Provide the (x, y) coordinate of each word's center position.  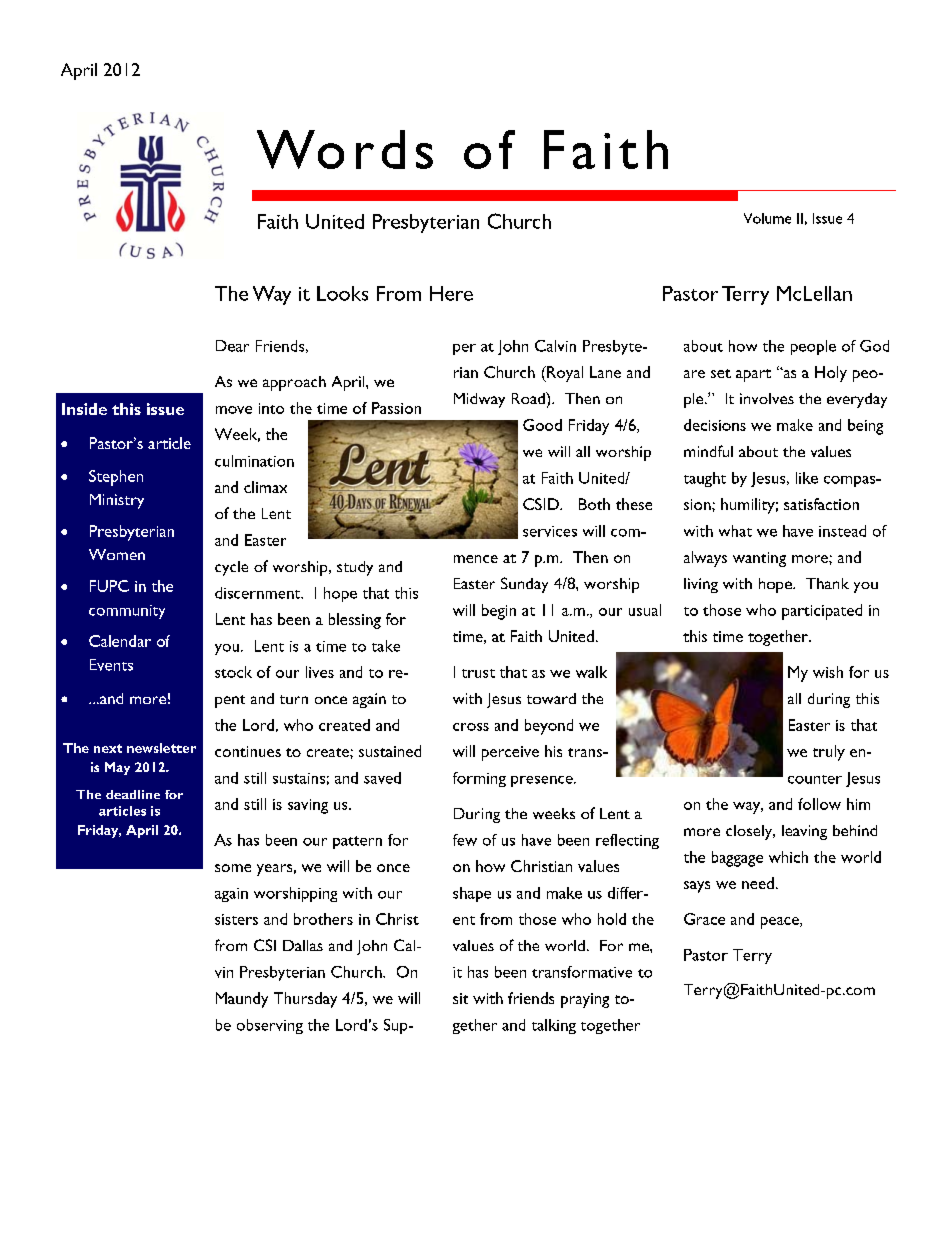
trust (478, 673)
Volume (767, 218)
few (465, 840)
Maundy (242, 1000)
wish (828, 672)
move (234, 410)
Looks (342, 293)
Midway (479, 400)
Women (117, 554)
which (788, 857)
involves (767, 398)
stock (233, 672)
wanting (759, 559)
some (233, 868)
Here (451, 293)
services (550, 531)
